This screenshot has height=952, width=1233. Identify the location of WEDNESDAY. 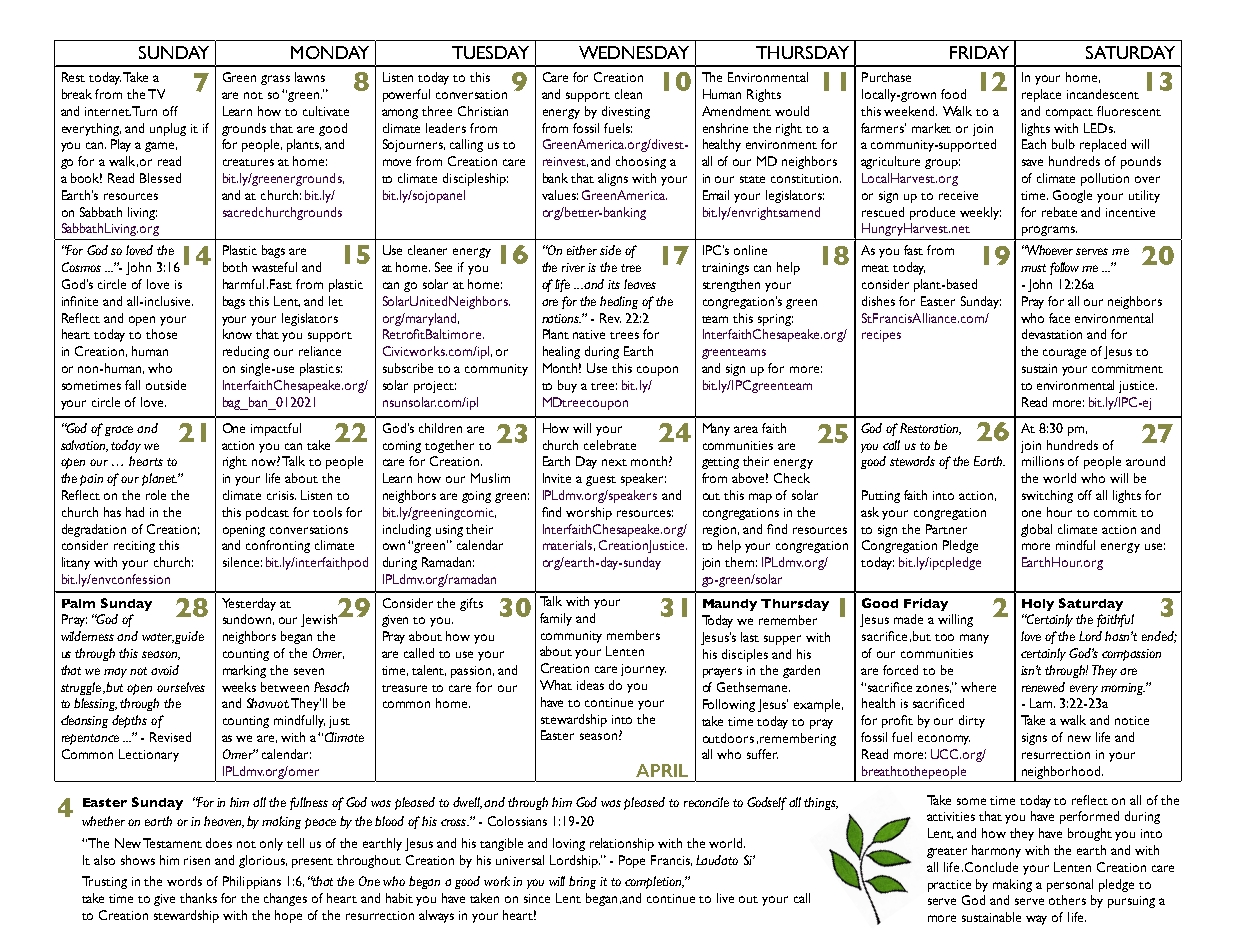
(634, 52).
